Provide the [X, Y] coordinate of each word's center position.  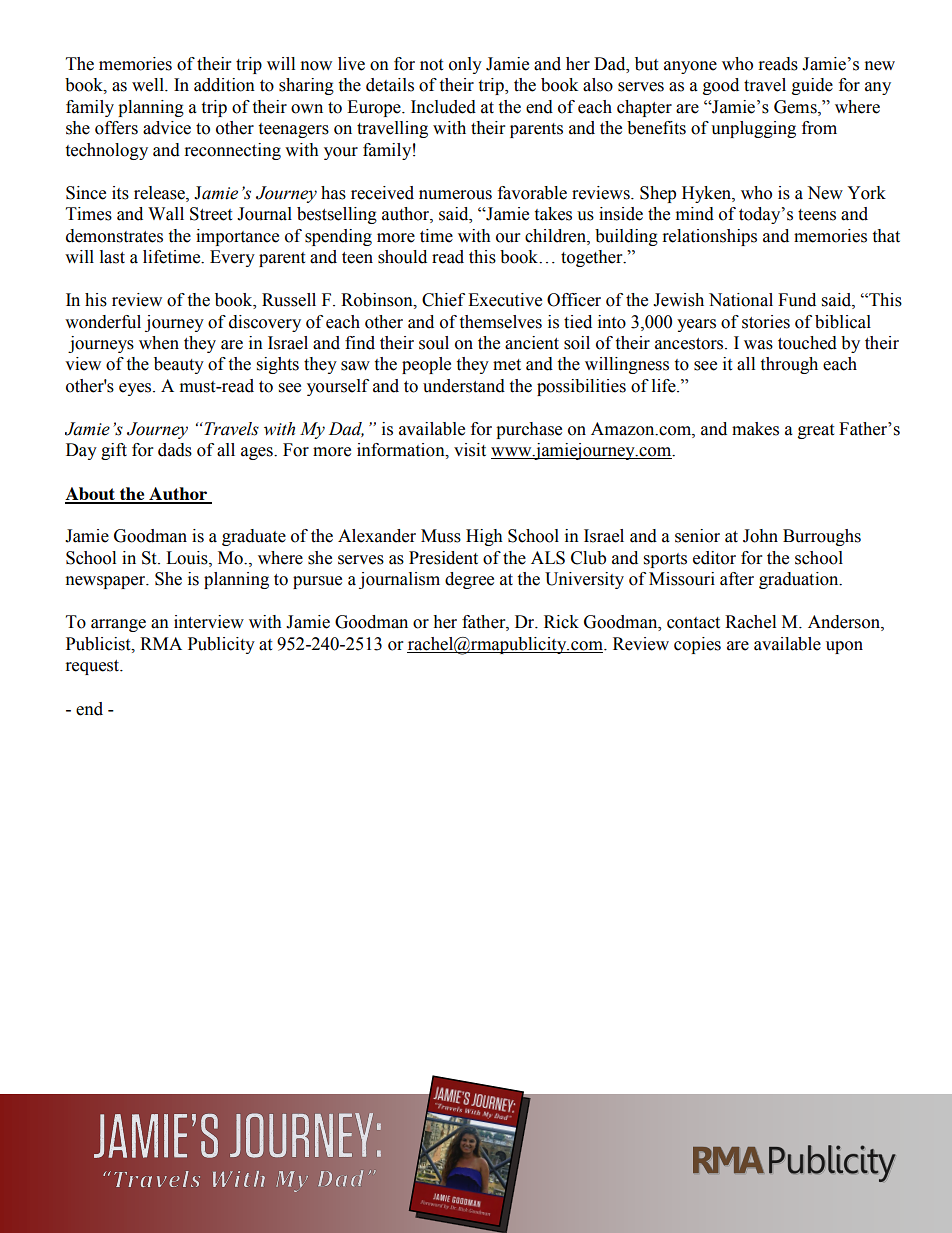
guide [812, 86]
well [149, 85]
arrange [118, 625]
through [789, 365]
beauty [179, 365]
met [507, 365]
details [390, 85]
